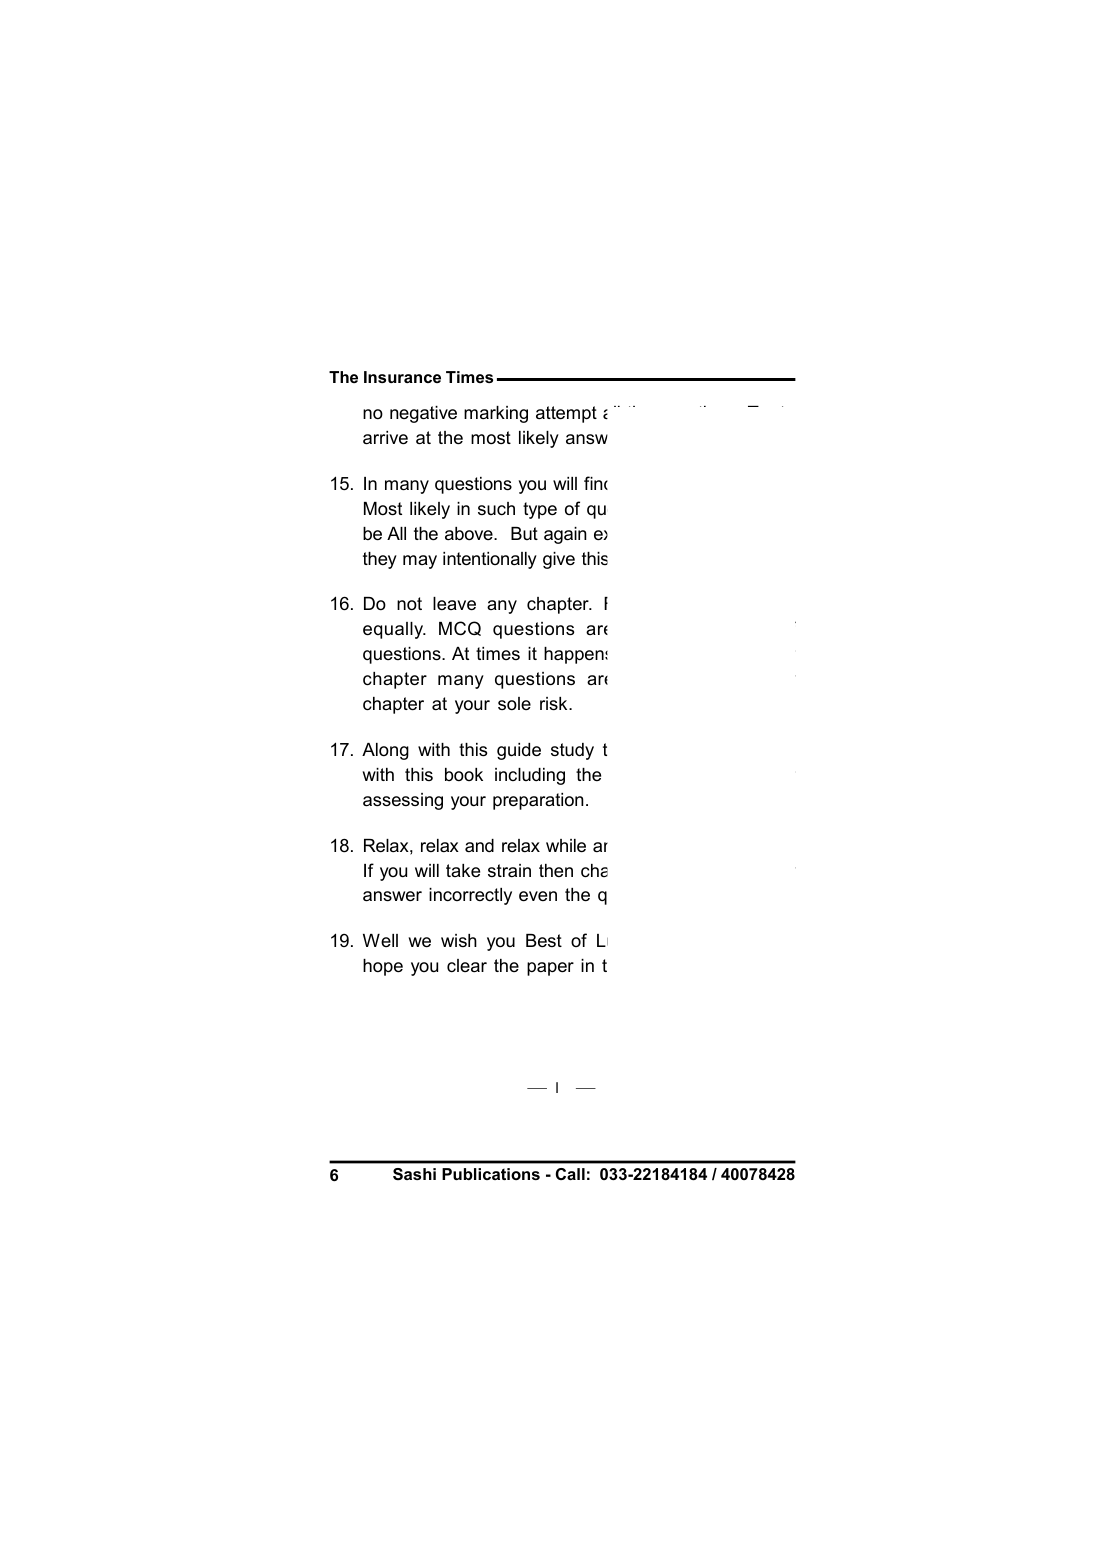 The width and height of the screenshot is (1099, 1554). I want to click on Call, so click(570, 1174).
